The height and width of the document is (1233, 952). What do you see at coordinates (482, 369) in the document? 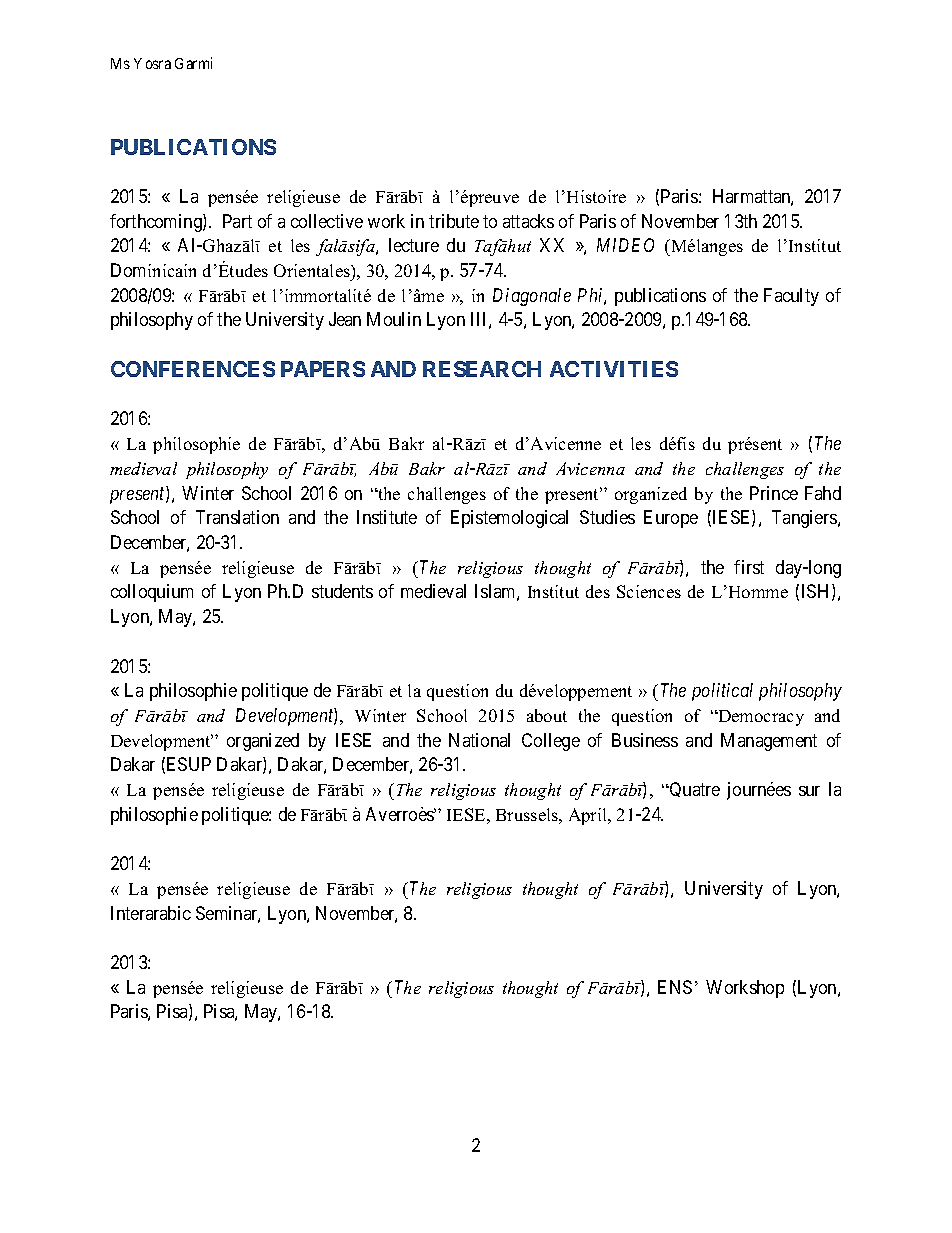
I see `RESEARCH` at bounding box center [482, 369].
